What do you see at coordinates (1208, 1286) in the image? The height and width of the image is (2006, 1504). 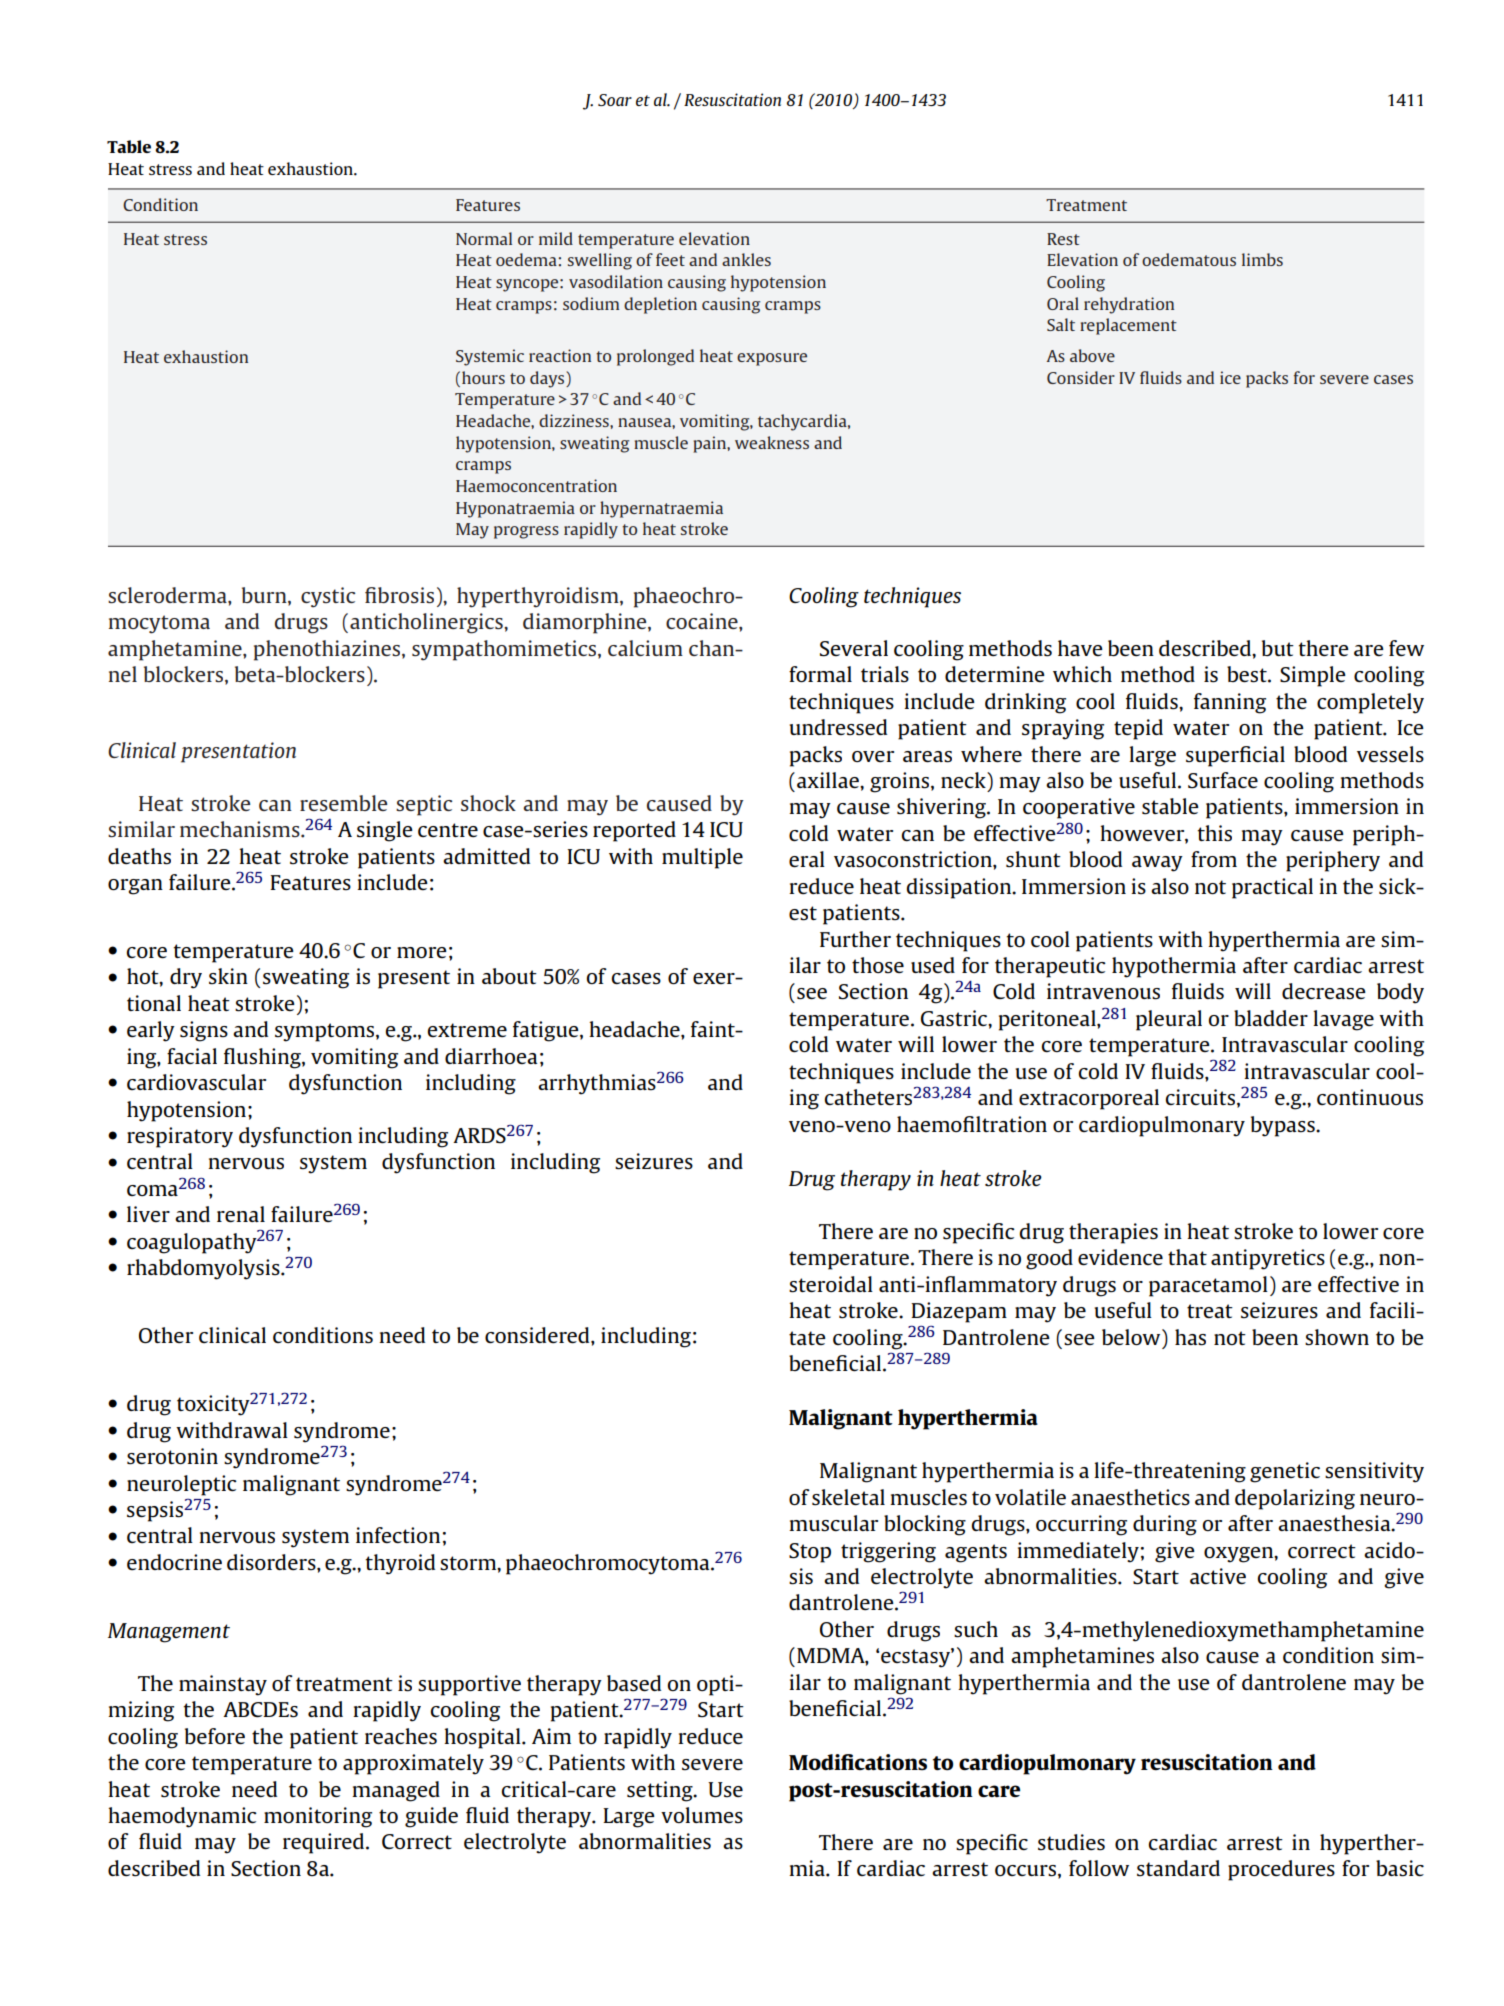 I see `paracetamol` at bounding box center [1208, 1286].
